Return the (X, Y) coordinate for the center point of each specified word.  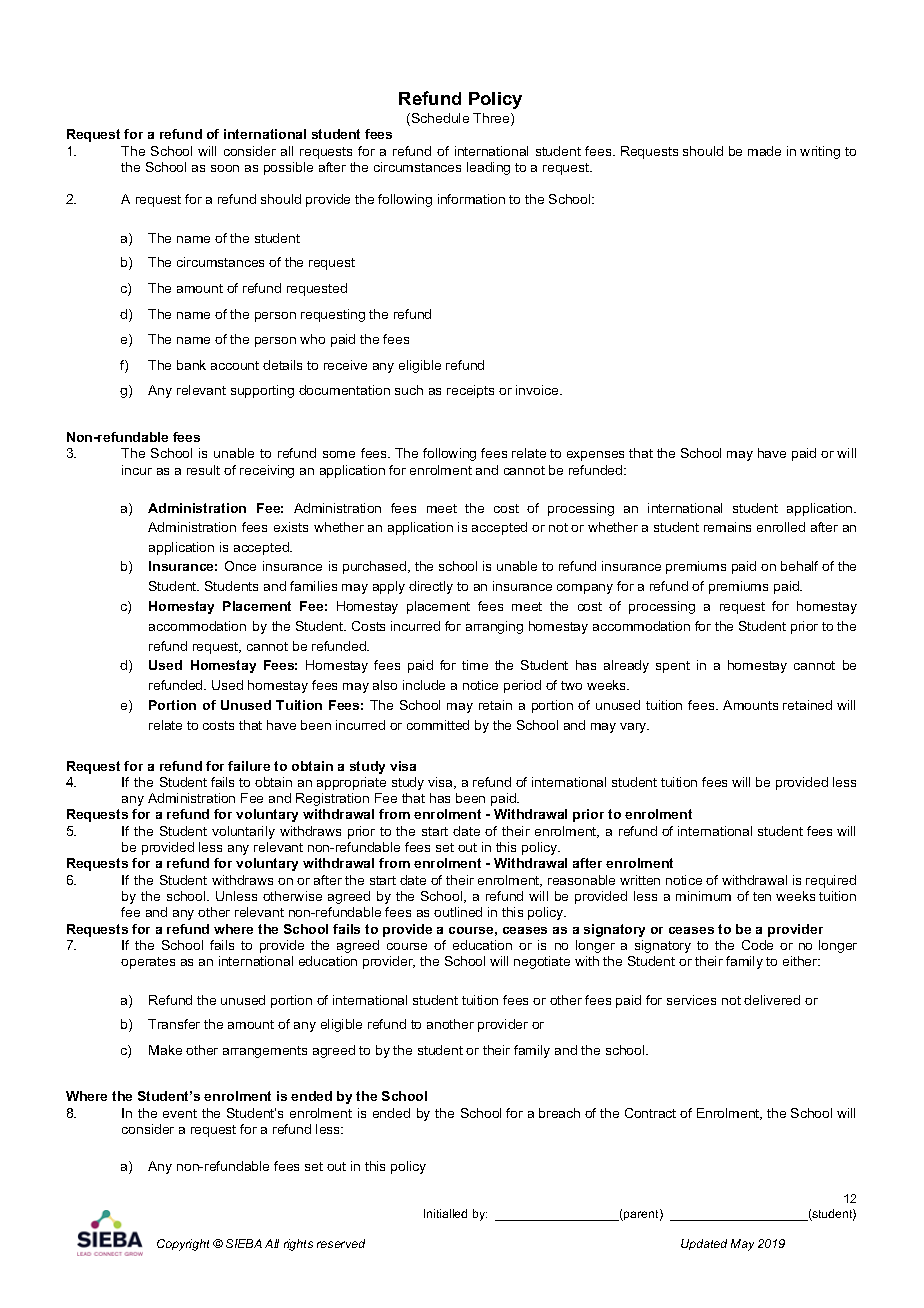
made (764, 151)
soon (225, 168)
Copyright (183, 1245)
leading (488, 168)
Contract (650, 1113)
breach (559, 1113)
